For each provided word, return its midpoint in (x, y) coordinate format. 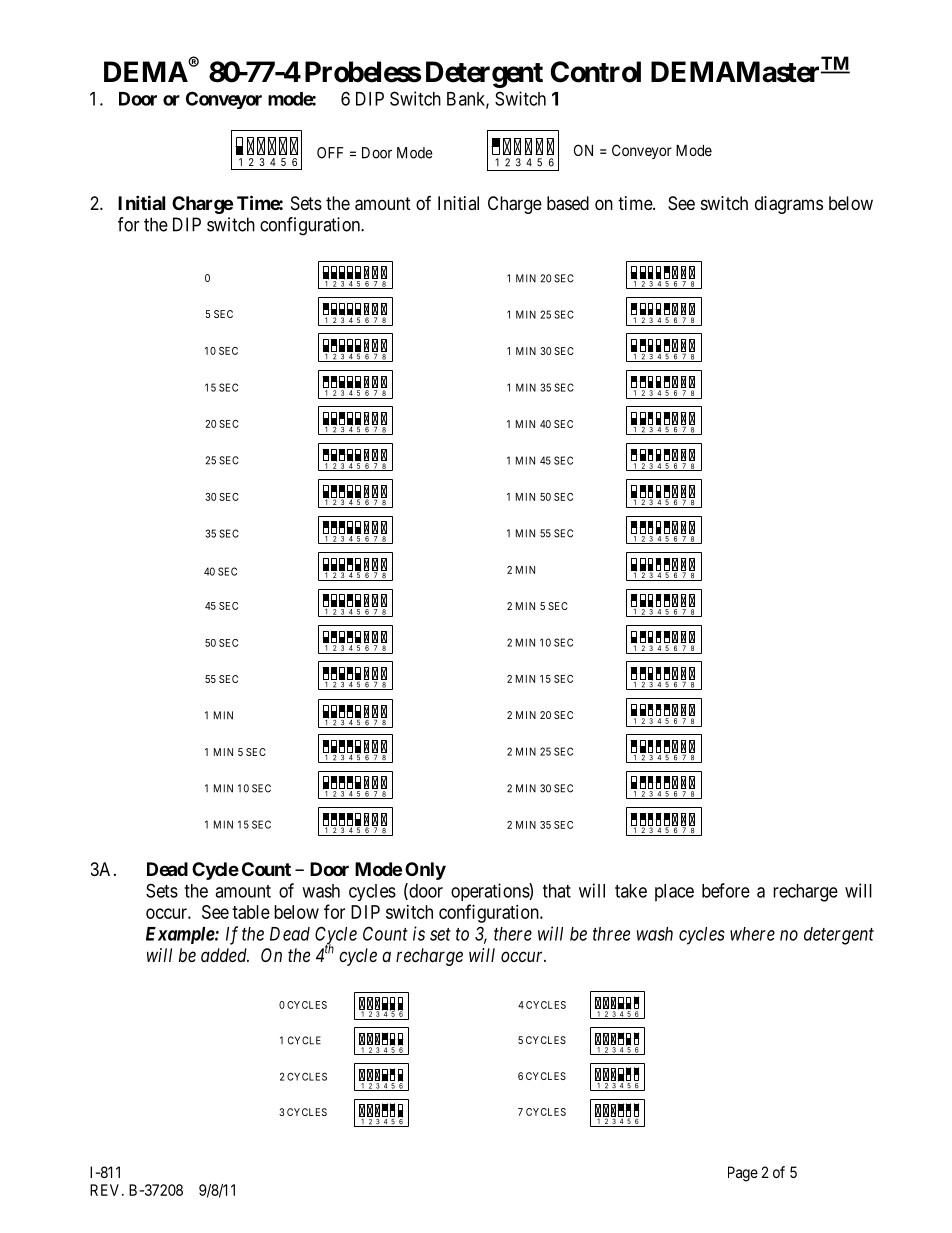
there (513, 934)
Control (595, 72)
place (674, 893)
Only (425, 871)
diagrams (789, 205)
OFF (330, 153)
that (557, 891)
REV (106, 1190)
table (251, 912)
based (568, 203)
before (726, 890)
